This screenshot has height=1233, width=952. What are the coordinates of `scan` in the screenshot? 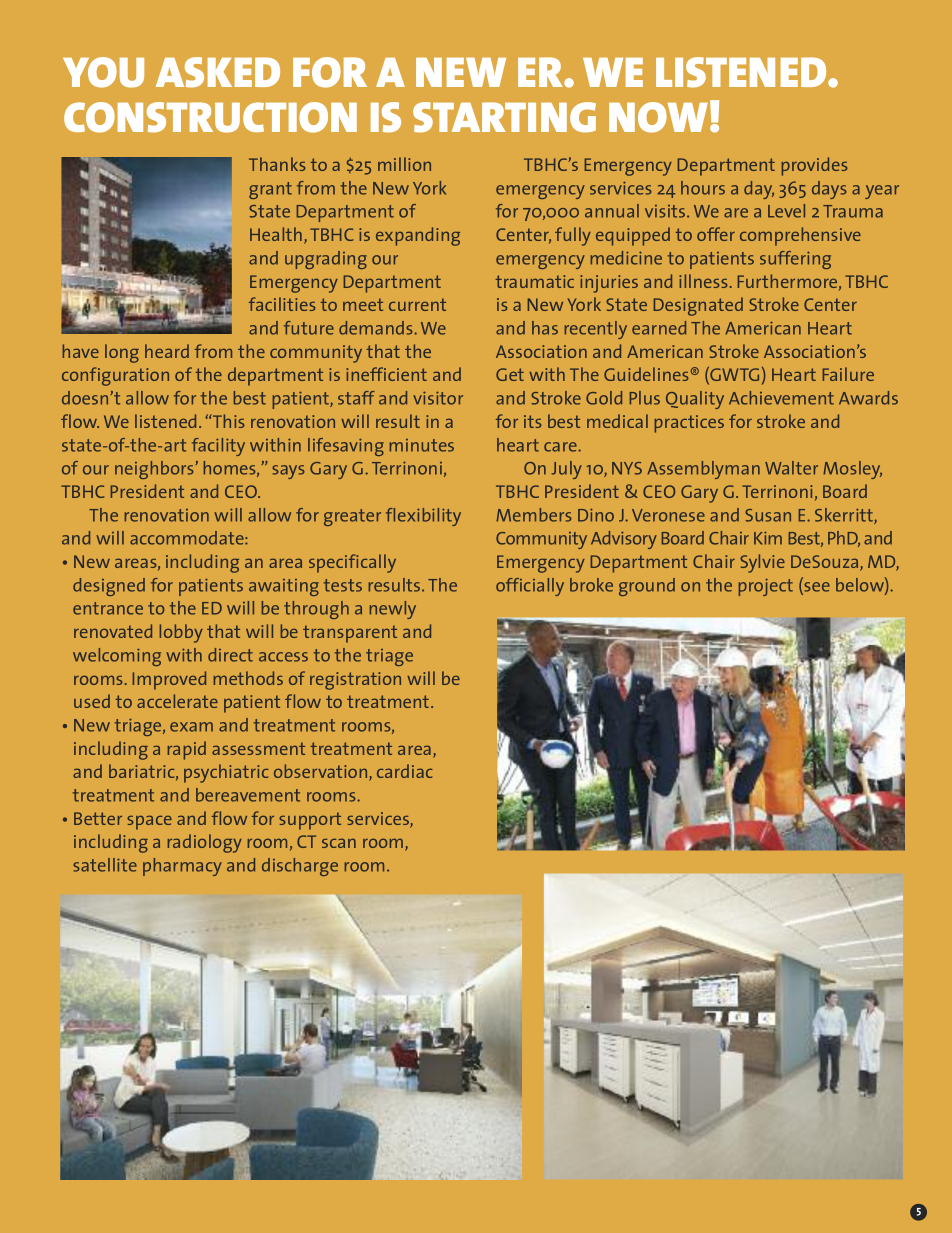 It's located at (339, 843).
